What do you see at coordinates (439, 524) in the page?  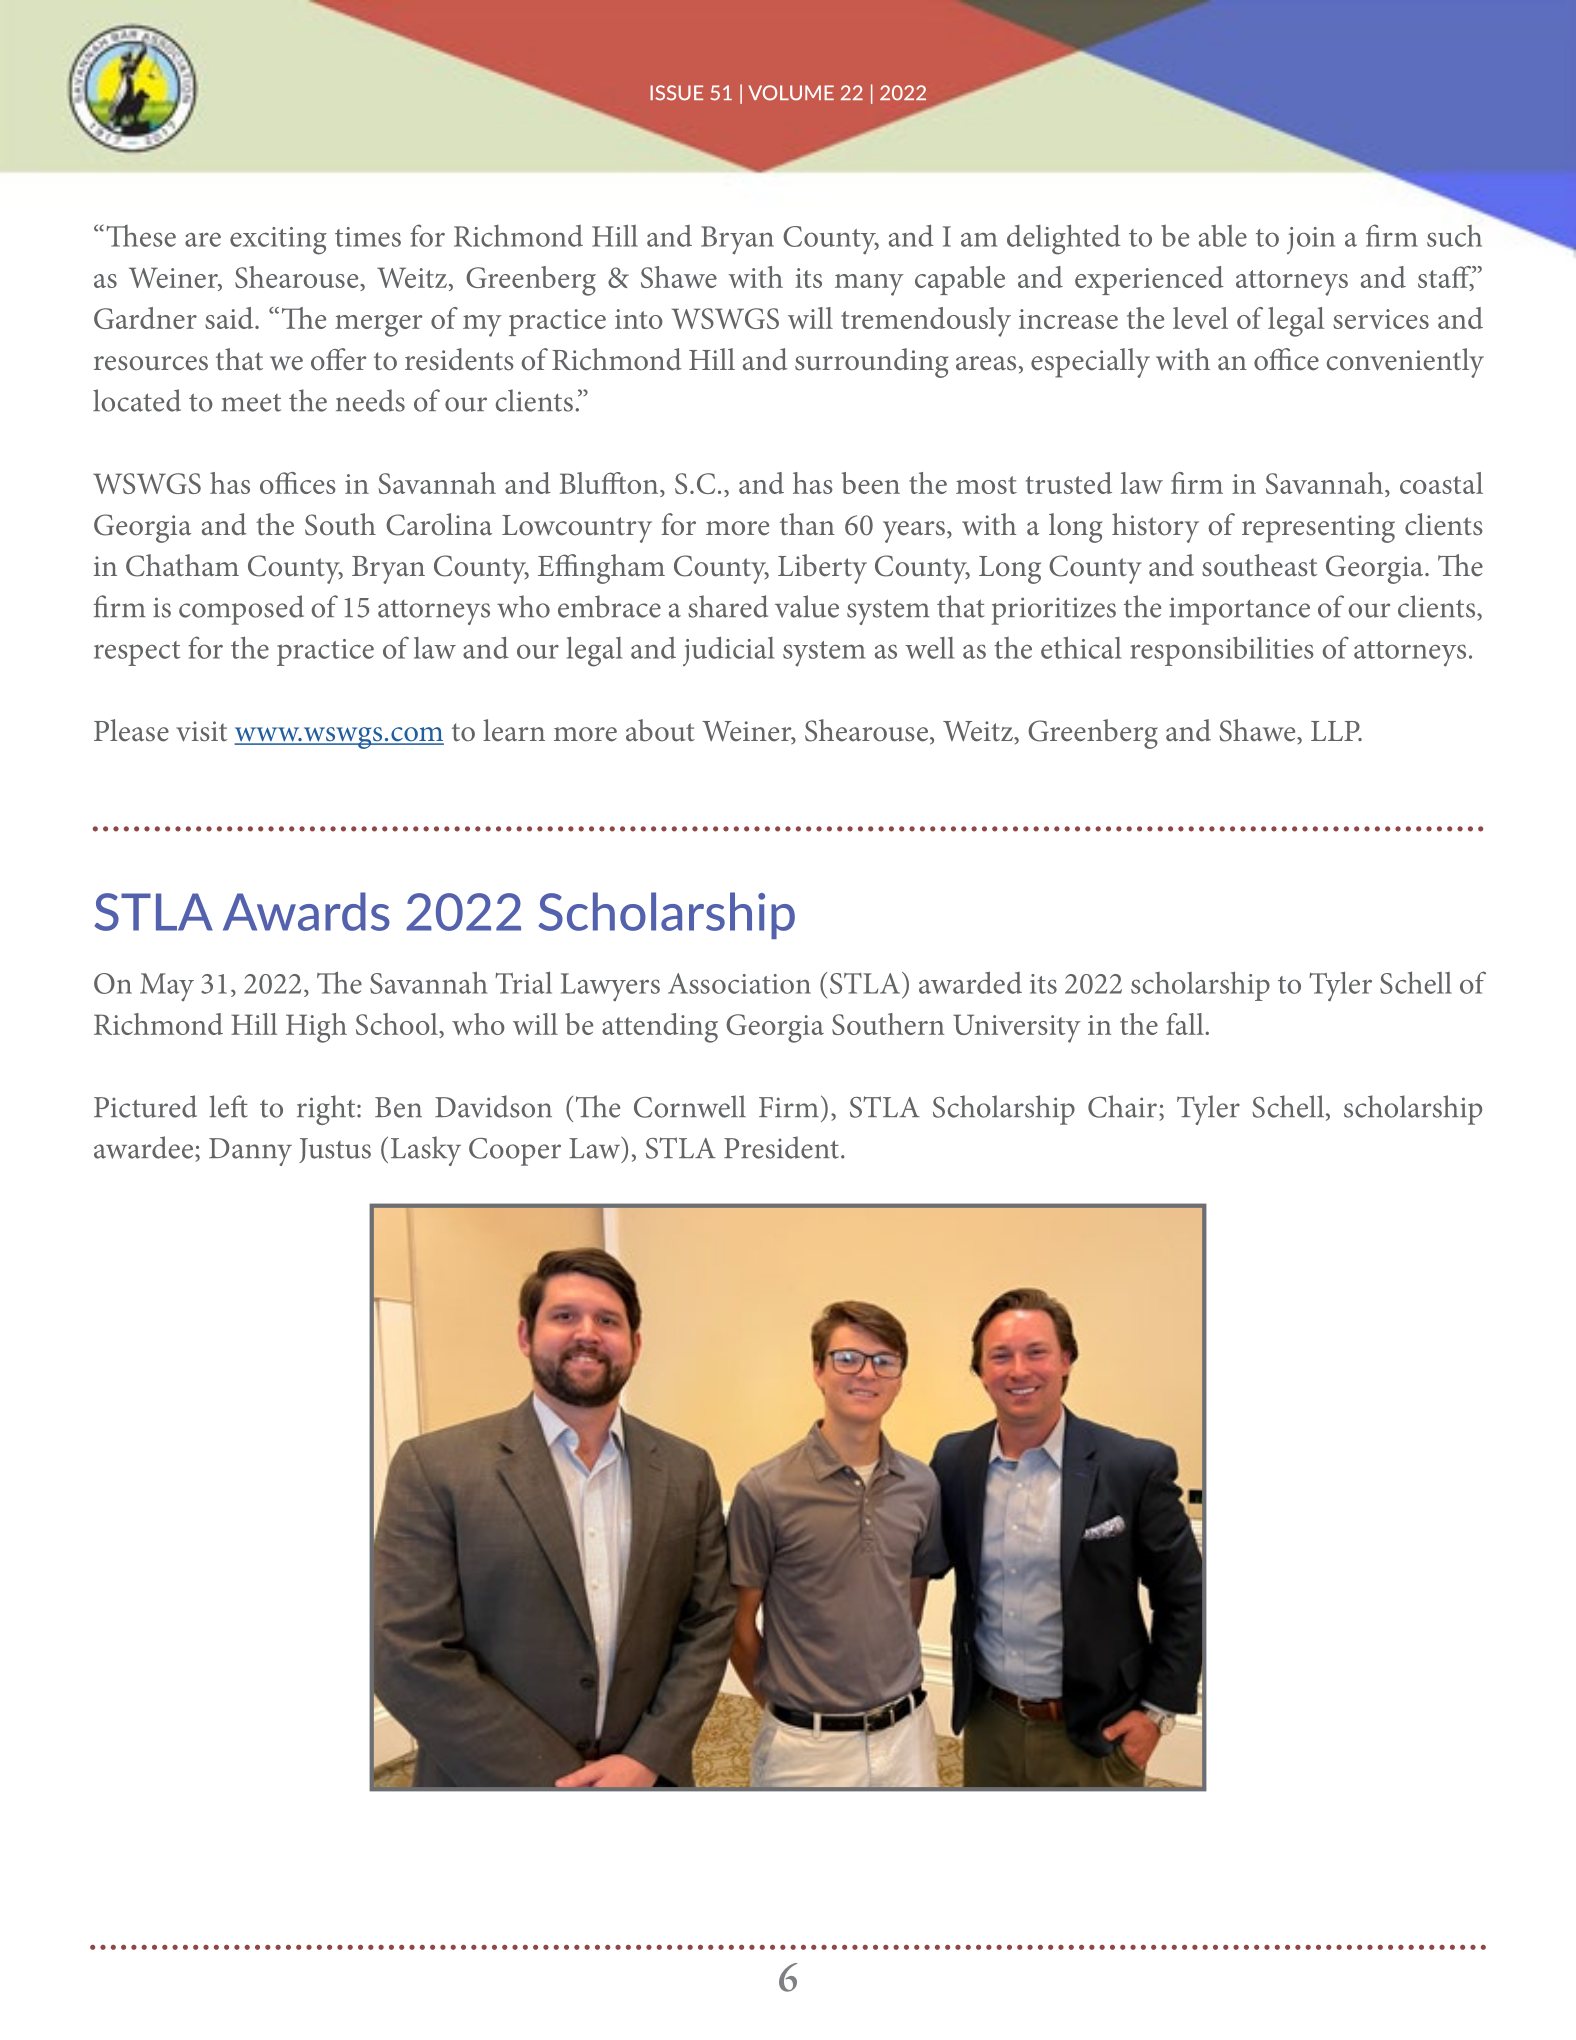 I see `Carolina` at bounding box center [439, 524].
